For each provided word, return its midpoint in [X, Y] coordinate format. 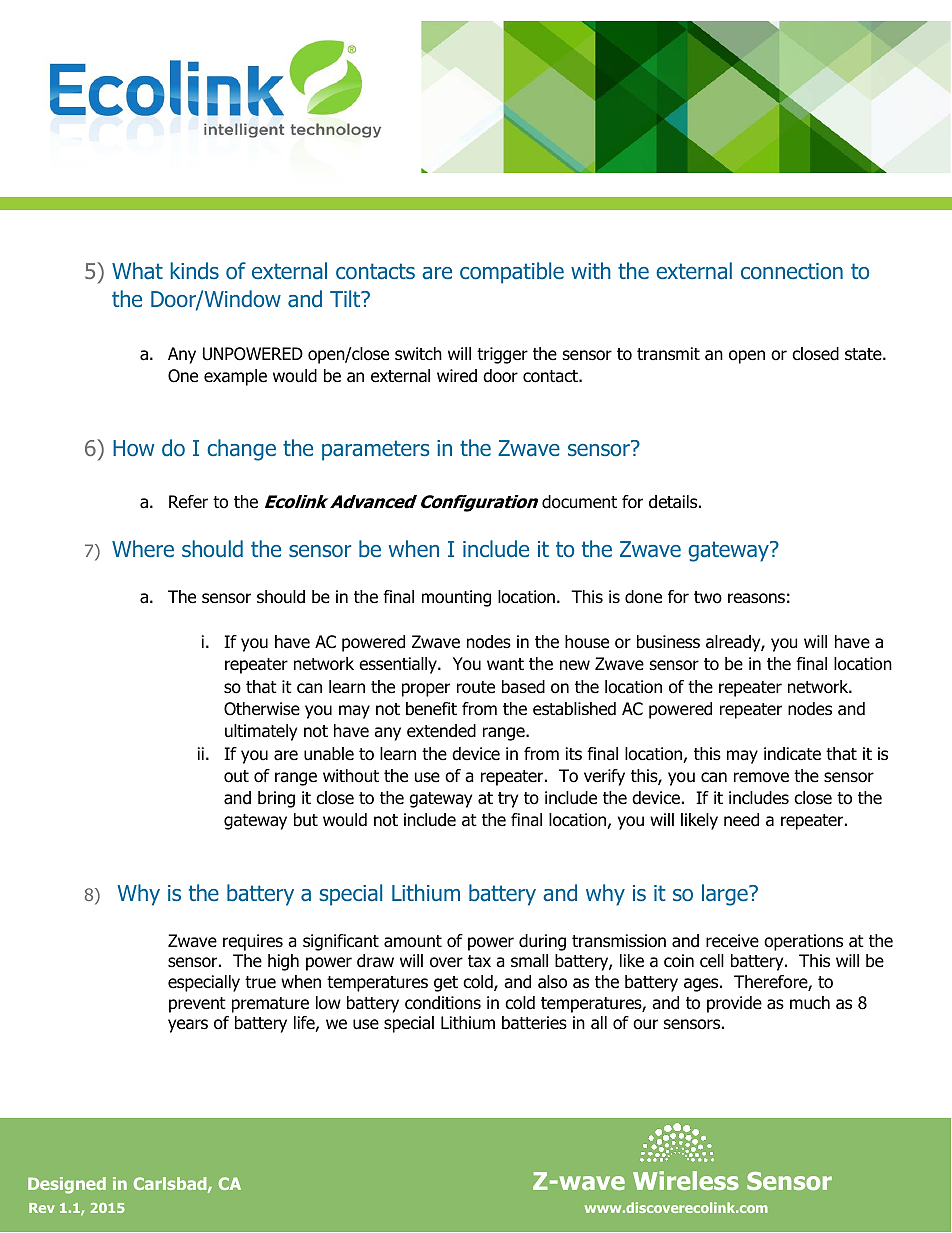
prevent [197, 1005]
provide [734, 1004]
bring [276, 799]
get [446, 984]
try [508, 800]
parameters [376, 450]
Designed [67, 1185]
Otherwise [262, 709]
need [741, 820]
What [137, 271]
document [579, 502]
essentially [399, 665]
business [668, 642]
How [133, 448]
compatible [512, 273]
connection [792, 271]
